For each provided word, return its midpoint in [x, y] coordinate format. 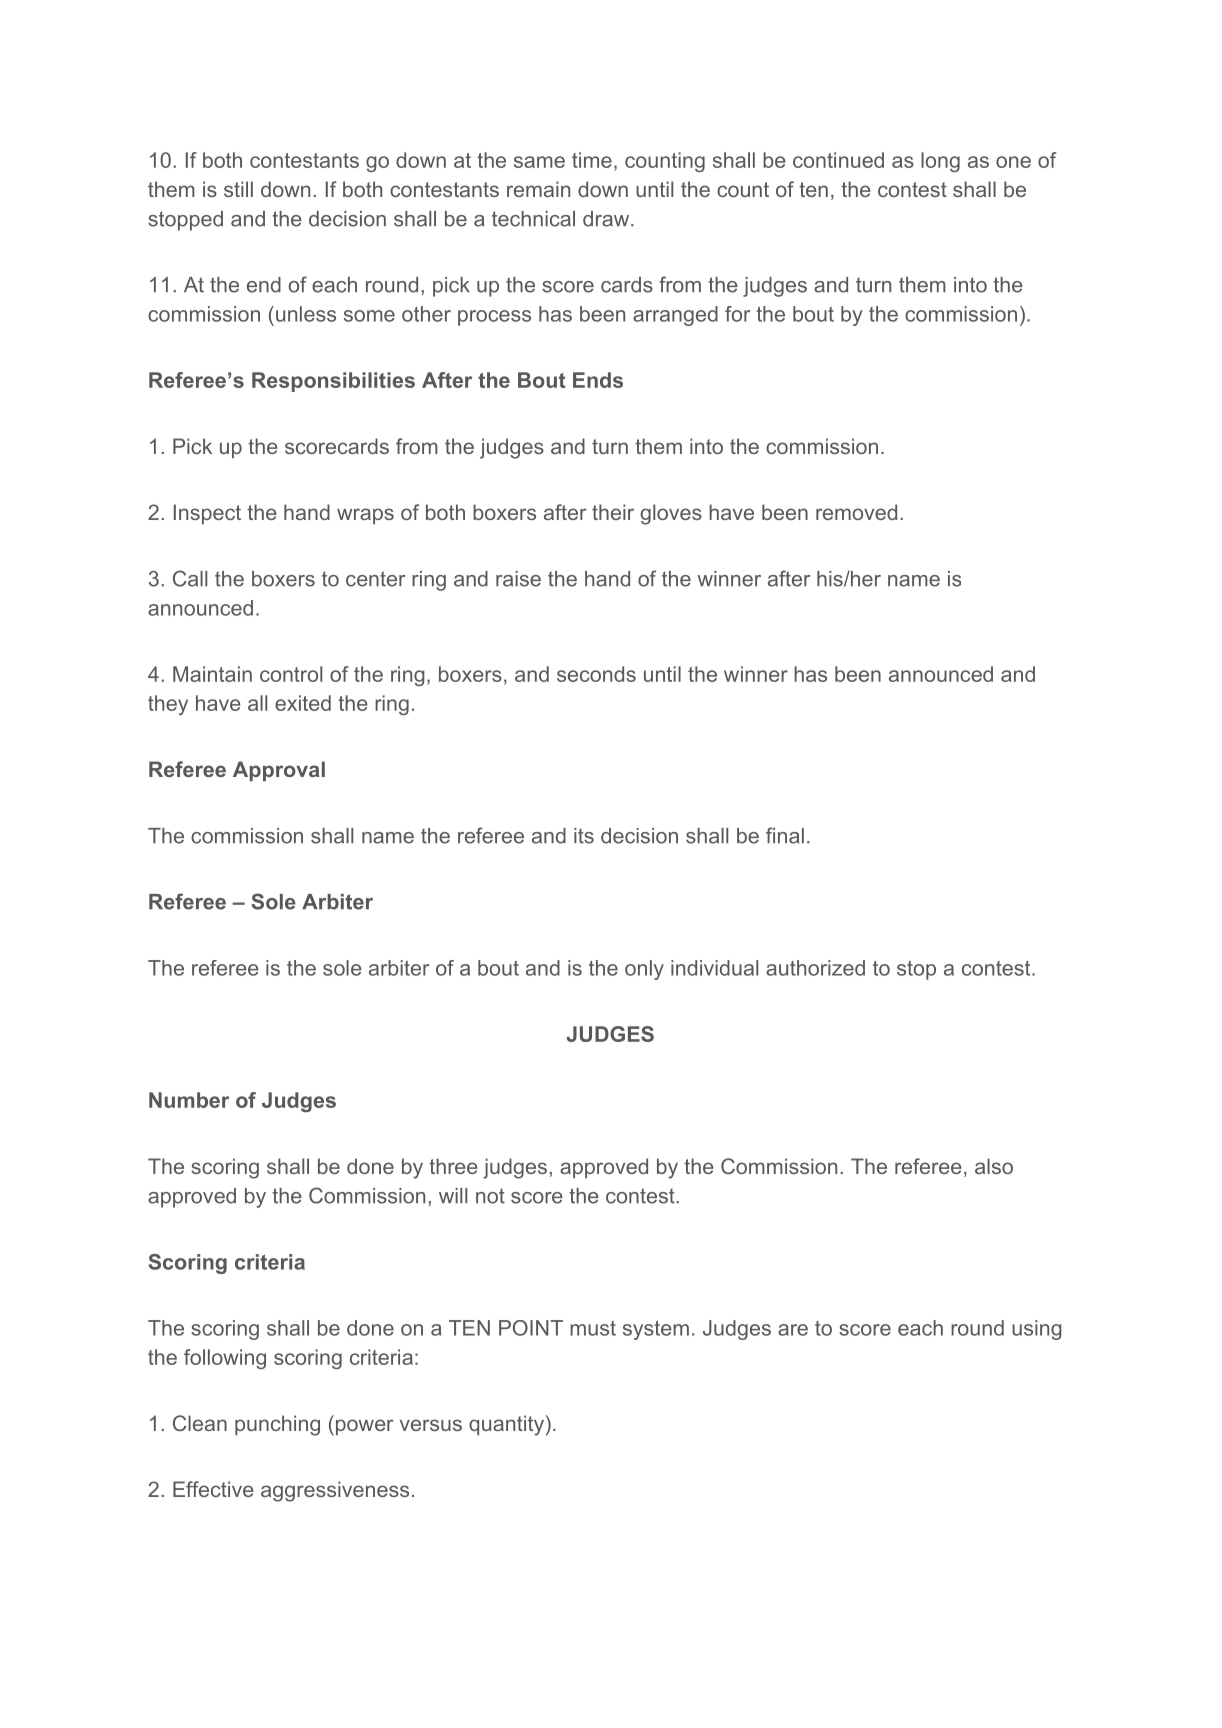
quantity [506, 1425]
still [238, 189]
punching [277, 1425]
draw [606, 219]
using [1037, 1330]
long [940, 162]
